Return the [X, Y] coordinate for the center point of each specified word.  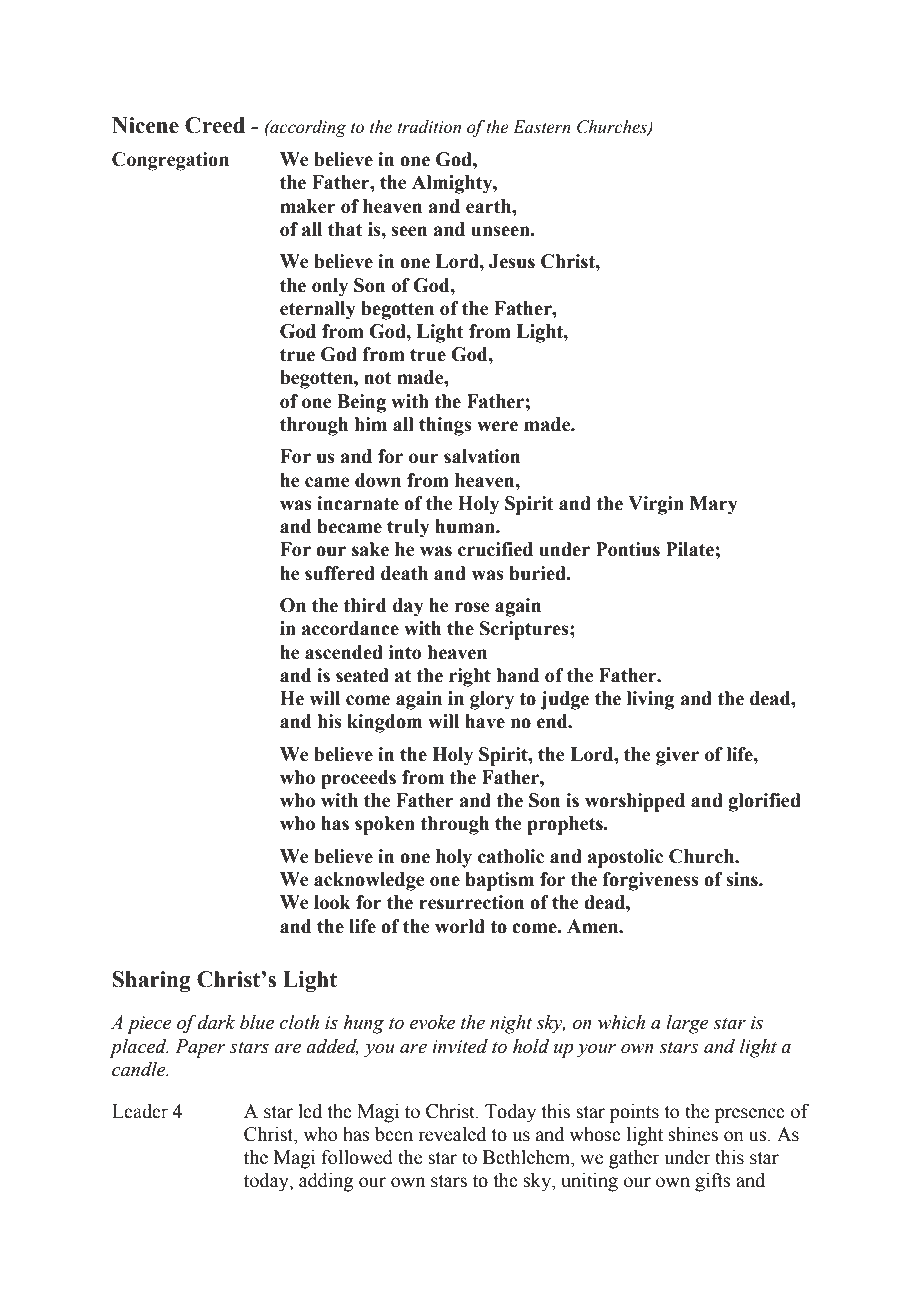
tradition [429, 127]
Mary [714, 505]
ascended [344, 652]
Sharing [151, 981]
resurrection [471, 902]
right [470, 677]
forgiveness [651, 881]
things [445, 426]
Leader [140, 1111]
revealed [452, 1134]
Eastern [542, 127]
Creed [215, 125]
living [650, 700]
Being [361, 403]
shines [693, 1134]
